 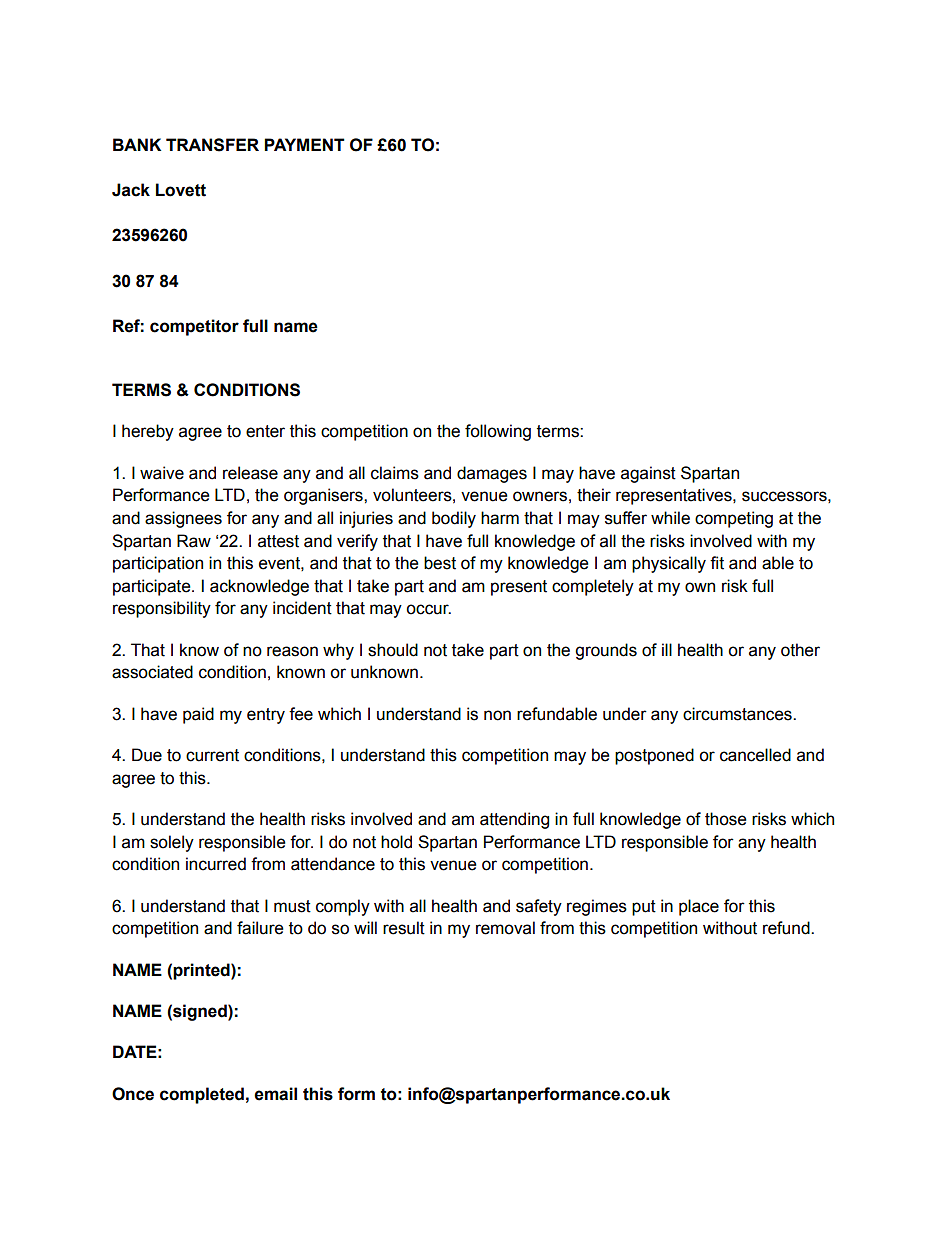 I want to click on competitor, so click(x=194, y=327).
